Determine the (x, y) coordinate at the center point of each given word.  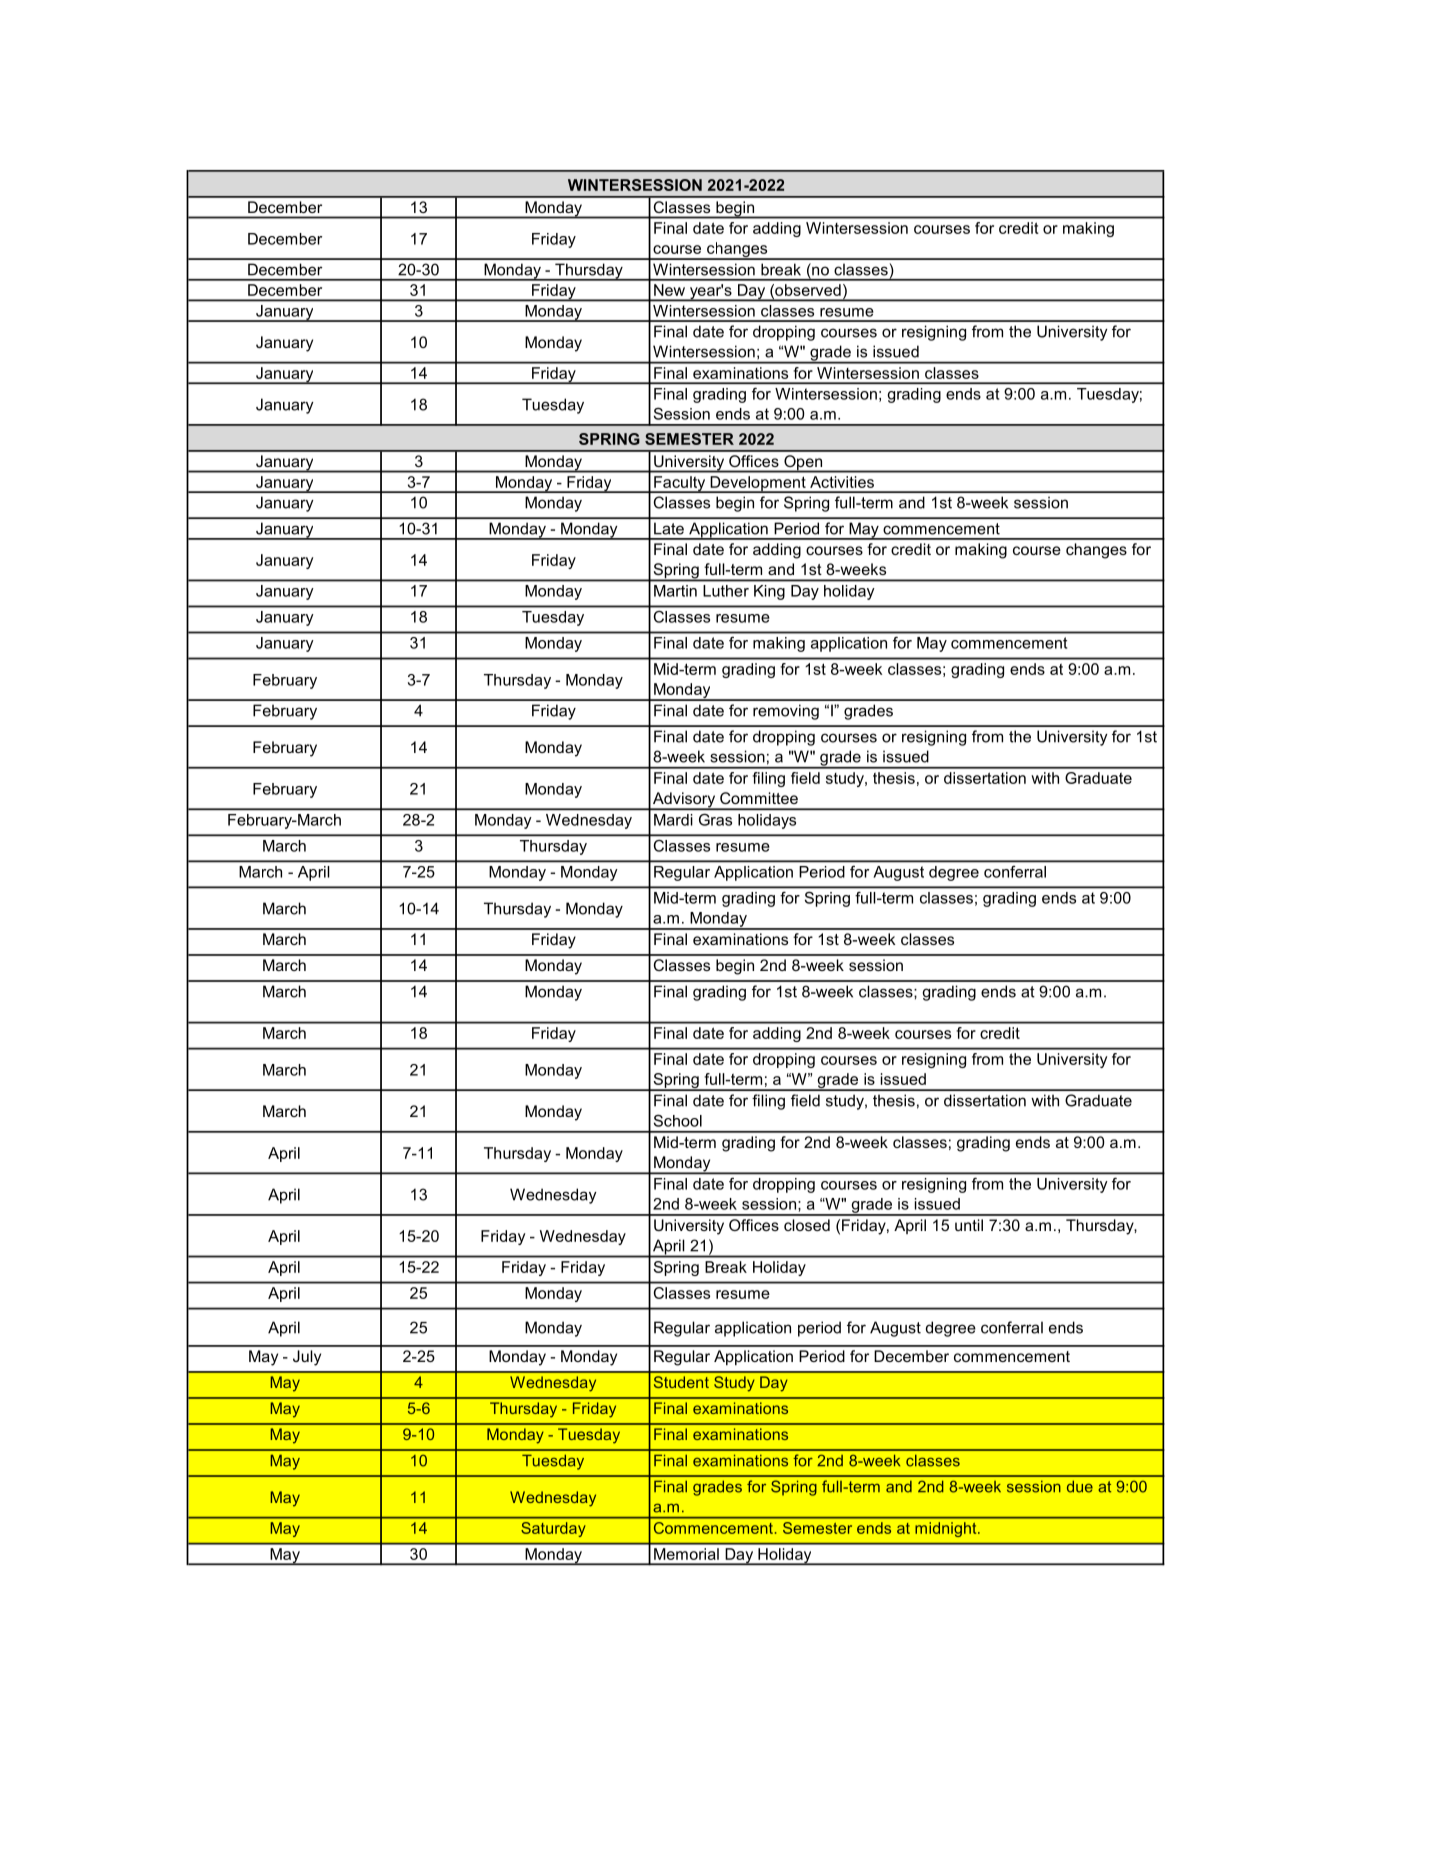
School (678, 1120)
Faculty (680, 484)
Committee (759, 798)
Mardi (673, 820)
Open (803, 464)
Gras (715, 820)
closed (807, 1225)
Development (758, 484)
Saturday (553, 1529)
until (969, 1225)
